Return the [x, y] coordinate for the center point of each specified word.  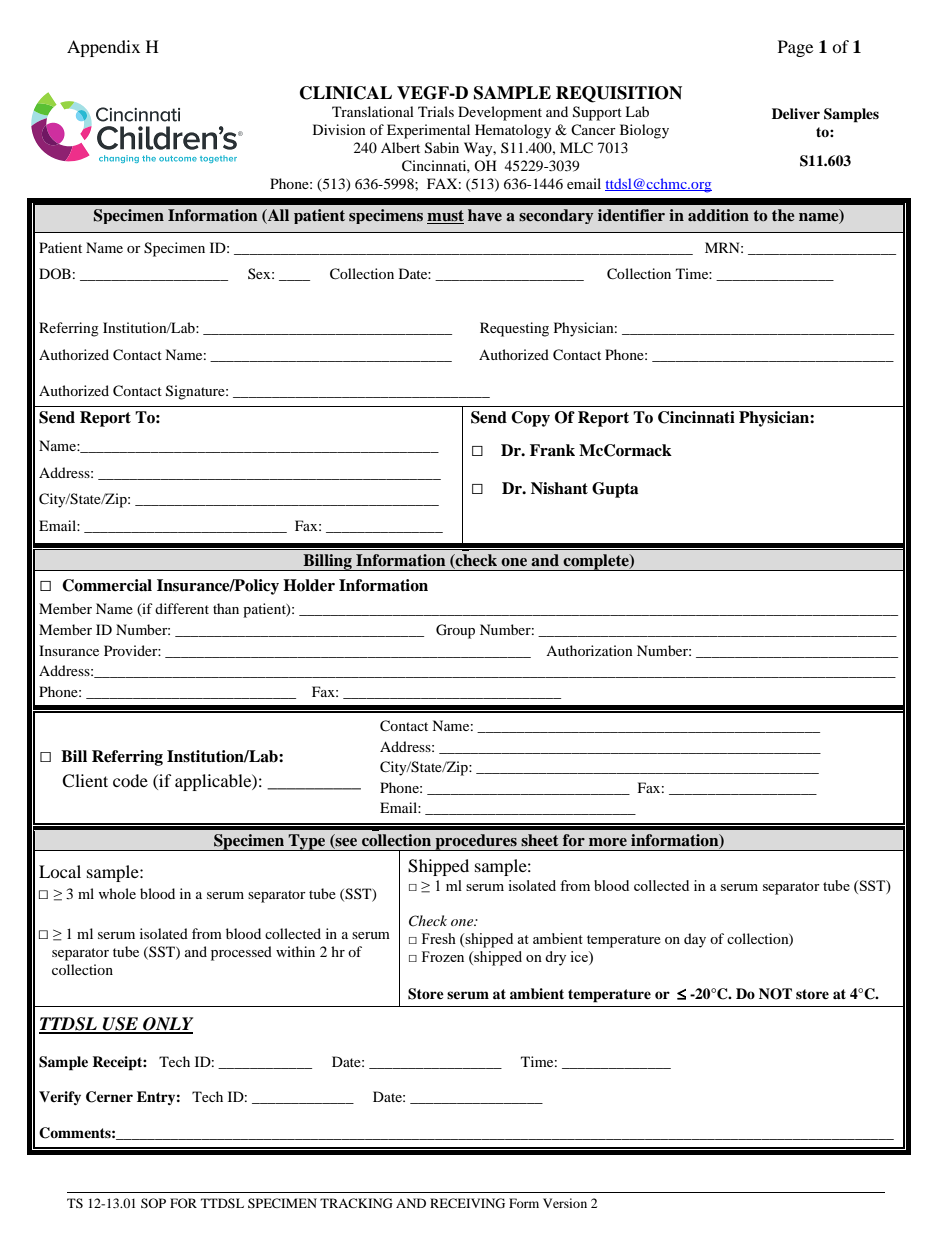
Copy [530, 419]
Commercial [107, 585]
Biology [644, 131]
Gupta [615, 490]
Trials [436, 111]
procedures [476, 842]
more [608, 842]
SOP [153, 1203]
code [130, 780]
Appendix [103, 48]
